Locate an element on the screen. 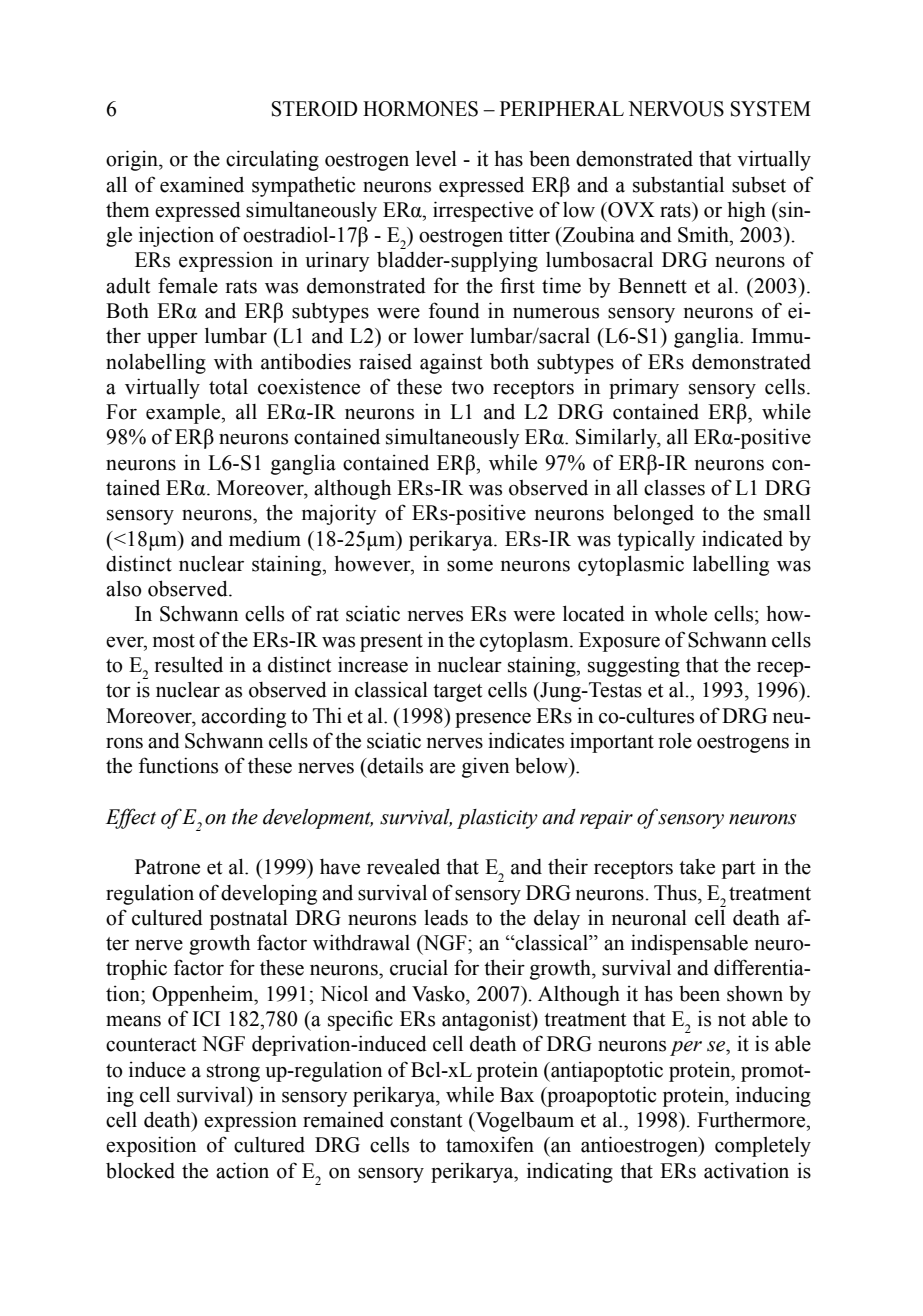 The width and height of the screenshot is (923, 1316). two is located at coordinates (467, 388).
